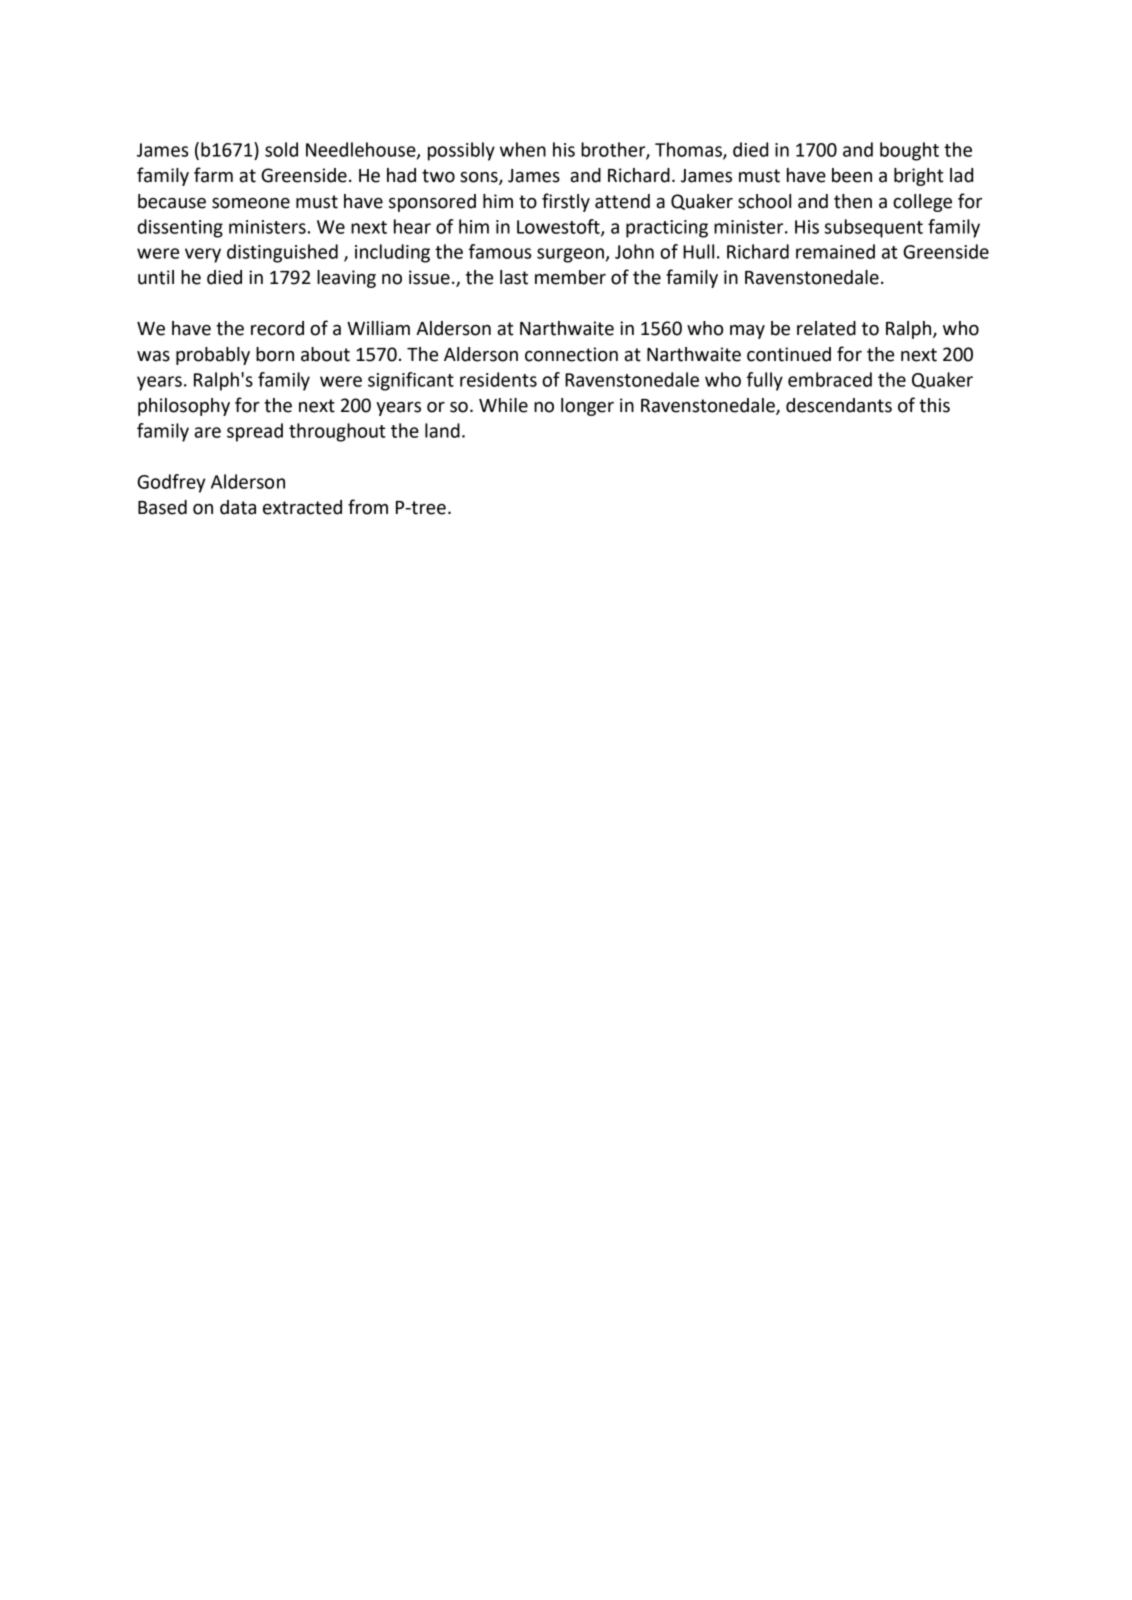 The image size is (1132, 1600). What do you see at coordinates (277, 328) in the screenshot?
I see `record` at bounding box center [277, 328].
